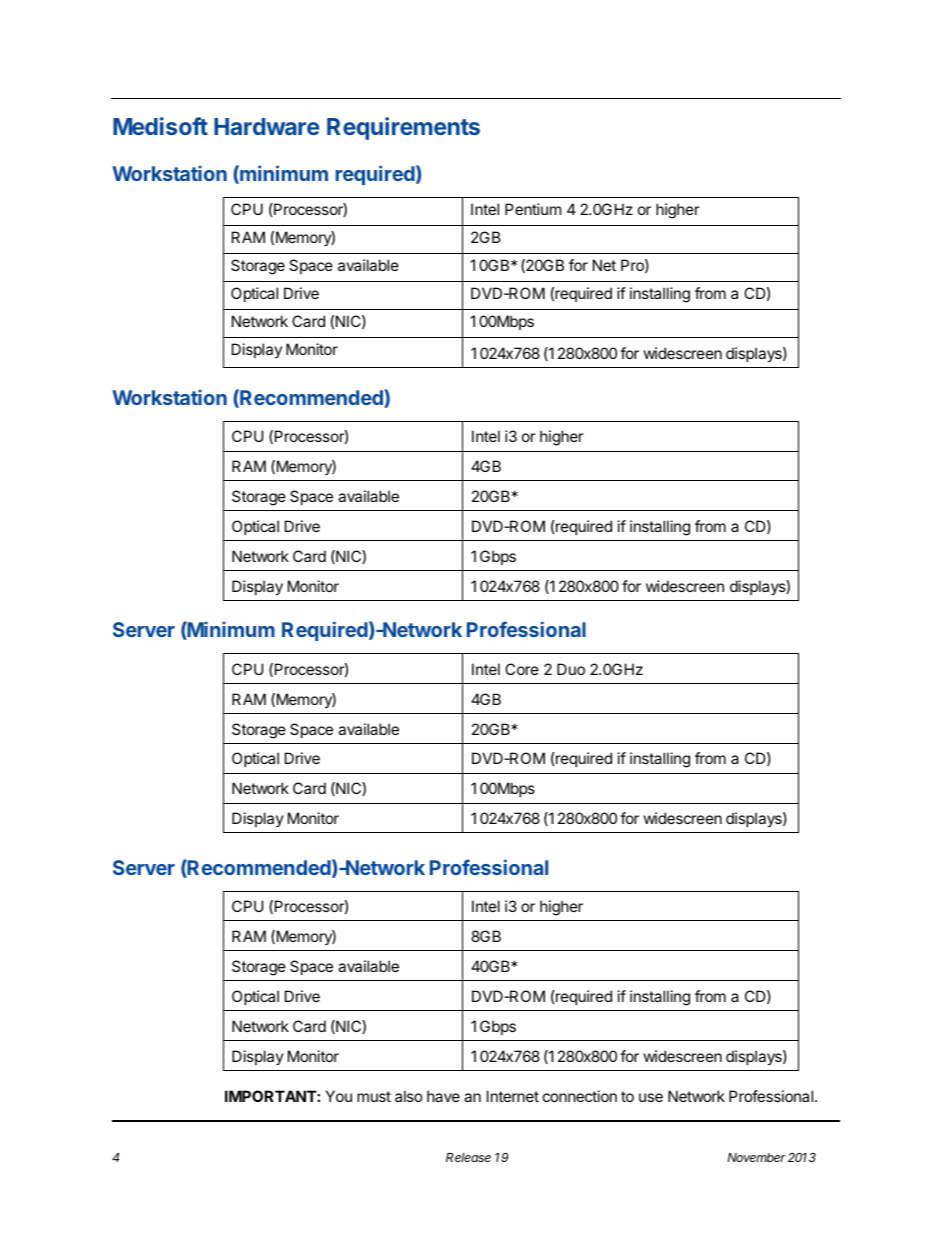  Describe the element at coordinates (651, 1097) in the screenshot. I see `use` at that location.
